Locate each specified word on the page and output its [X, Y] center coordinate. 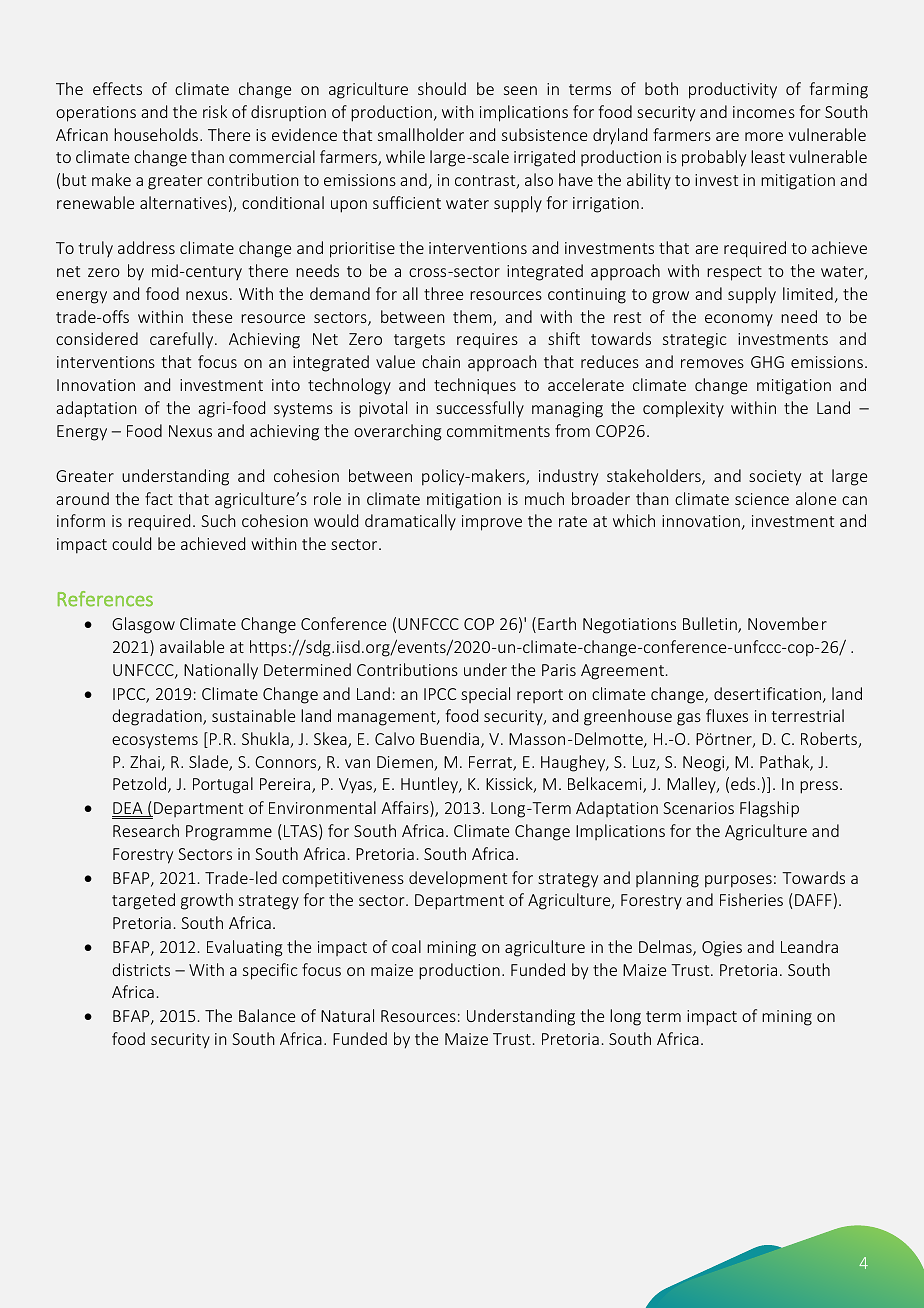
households [157, 134]
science [762, 499]
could [131, 543]
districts [141, 969]
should [442, 88]
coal [406, 946]
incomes [764, 112]
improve [492, 523]
